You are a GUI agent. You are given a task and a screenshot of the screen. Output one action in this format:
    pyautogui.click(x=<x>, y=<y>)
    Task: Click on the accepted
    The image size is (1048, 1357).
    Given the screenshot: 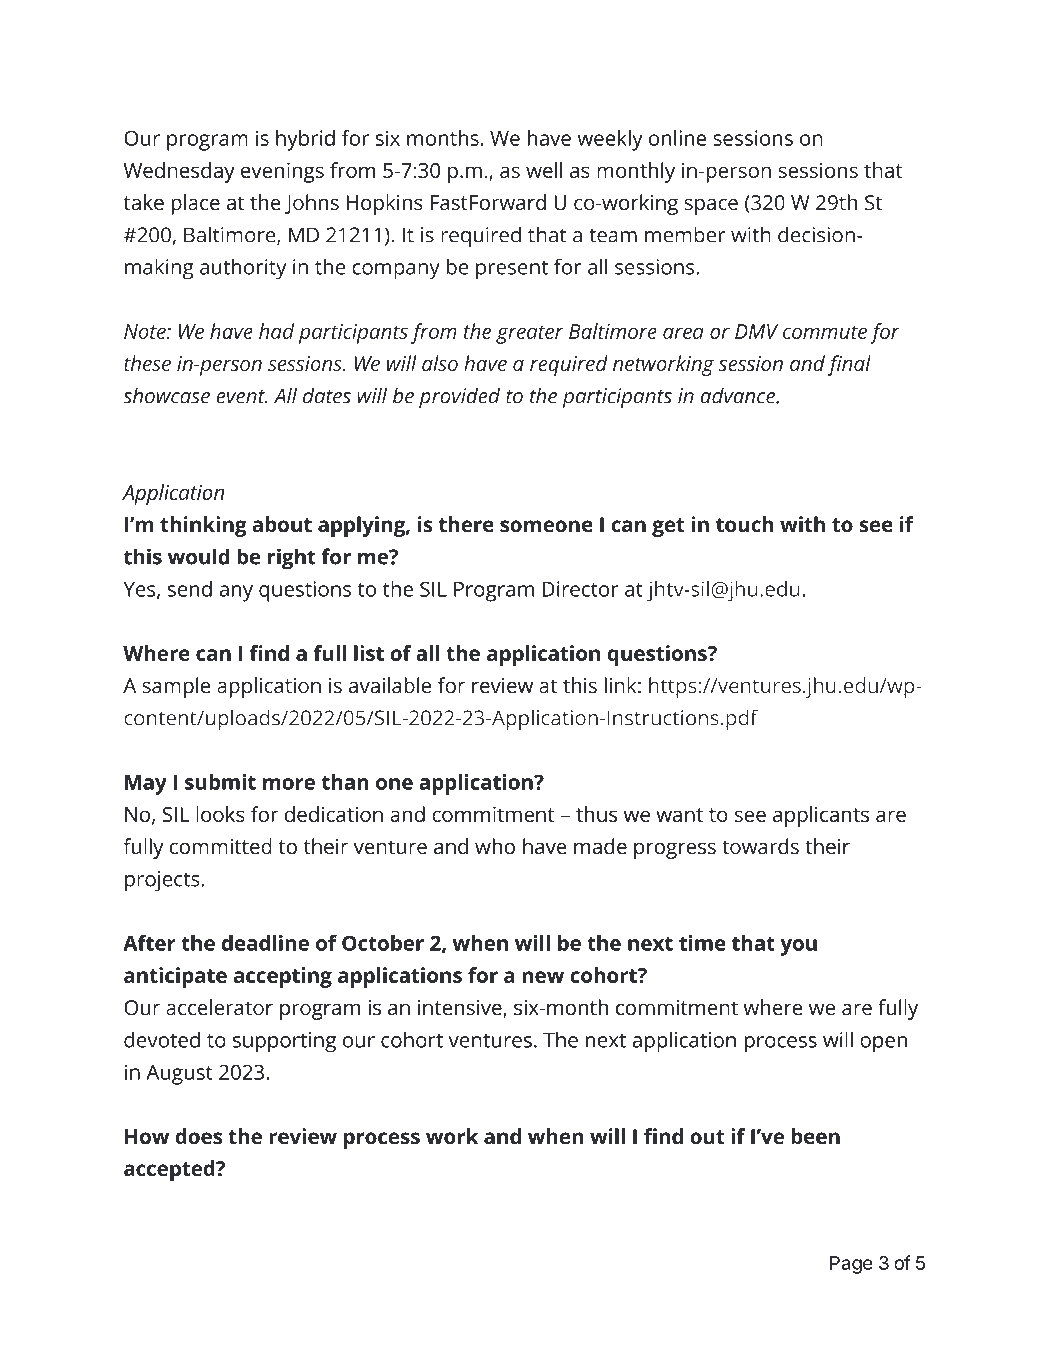 What is the action you would take?
    pyautogui.click(x=170, y=1170)
